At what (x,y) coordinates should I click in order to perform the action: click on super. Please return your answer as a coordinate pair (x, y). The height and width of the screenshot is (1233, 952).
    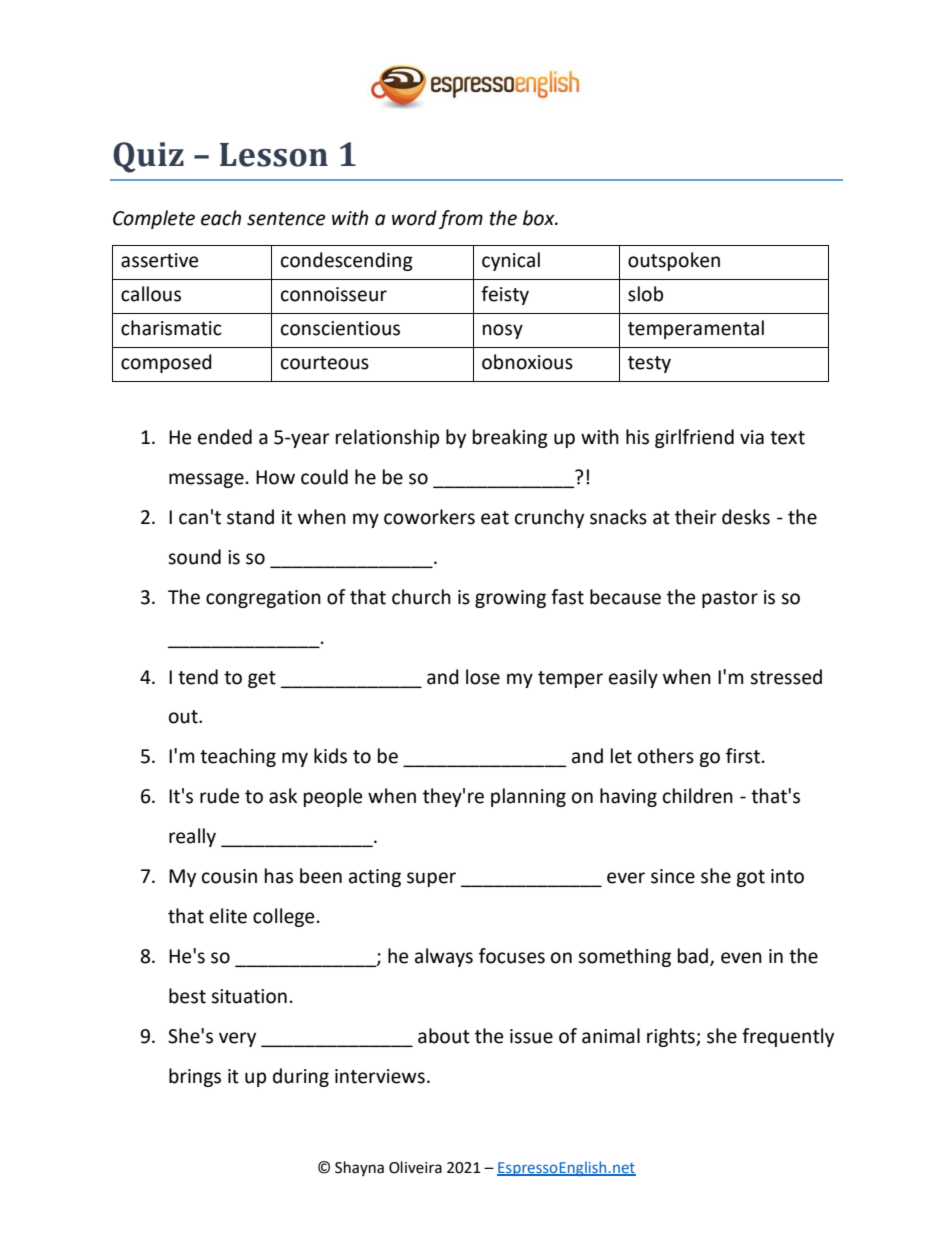
    Looking at the image, I should click on (431, 879).
